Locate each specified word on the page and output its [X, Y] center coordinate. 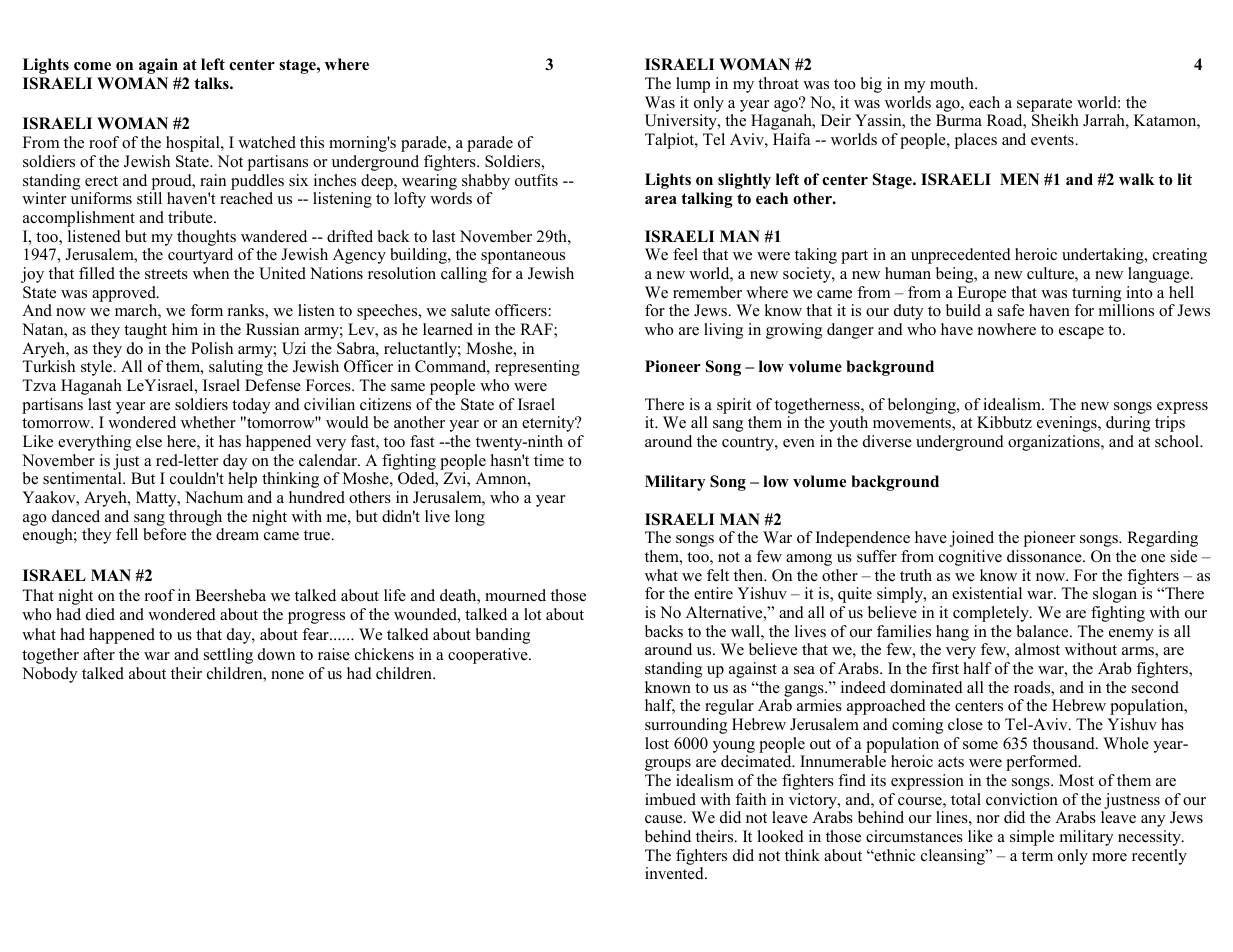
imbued [670, 799]
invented [675, 873]
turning [1096, 294]
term [1037, 856]
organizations [1055, 443]
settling [228, 656]
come [92, 66]
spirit [734, 406]
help [242, 480]
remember [707, 292]
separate [1044, 105]
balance [1044, 631]
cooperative [489, 656]
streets [166, 274]
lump [693, 85]
